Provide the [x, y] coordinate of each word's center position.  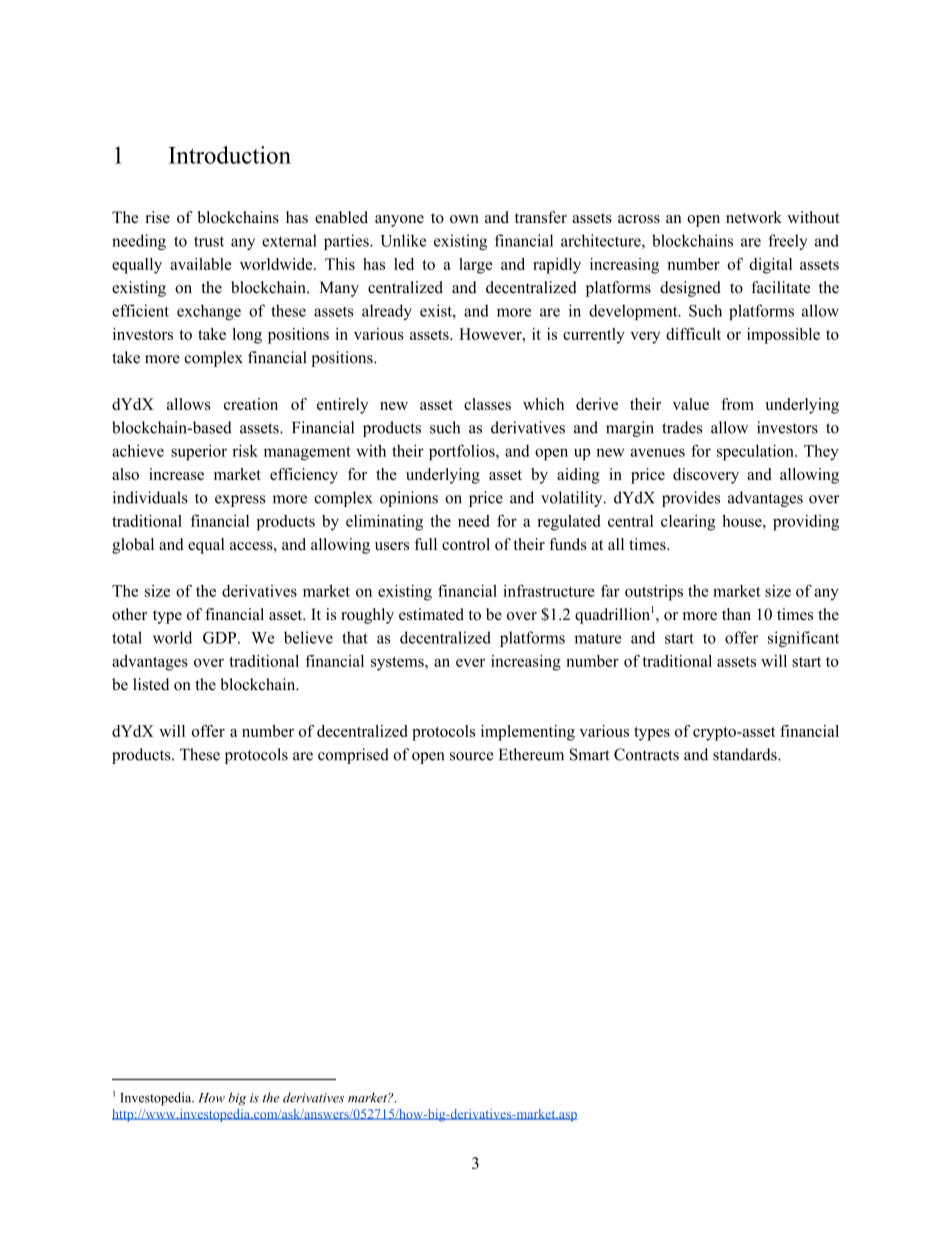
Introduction [230, 155]
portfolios [463, 452]
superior [199, 452]
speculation [756, 452]
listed [151, 684]
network [754, 217]
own [464, 219]
